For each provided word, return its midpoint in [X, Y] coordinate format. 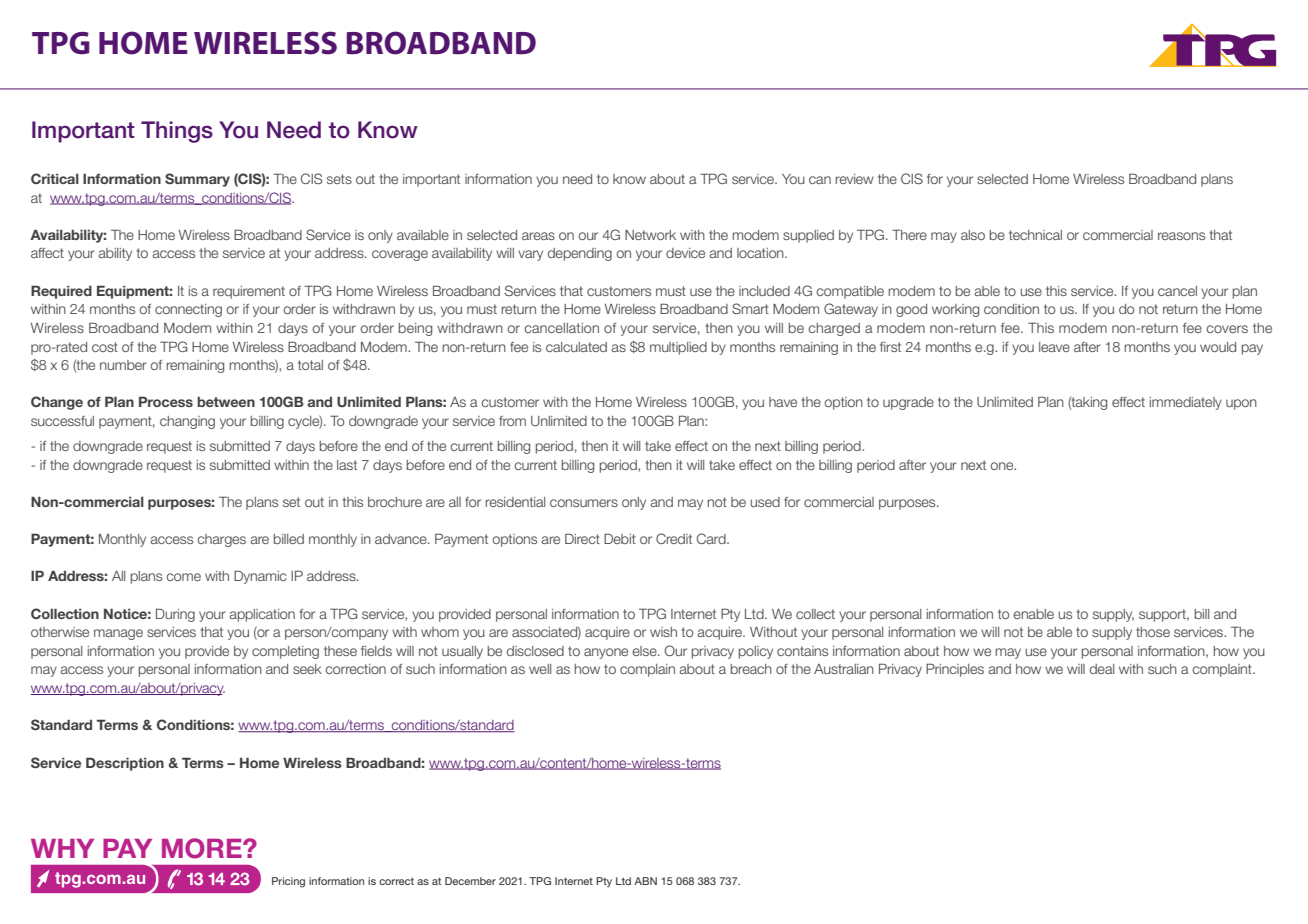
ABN [645, 881]
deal [1102, 669]
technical [1035, 235]
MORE [203, 848]
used [765, 502]
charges [221, 540]
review [855, 179]
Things [177, 132]
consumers [584, 503]
